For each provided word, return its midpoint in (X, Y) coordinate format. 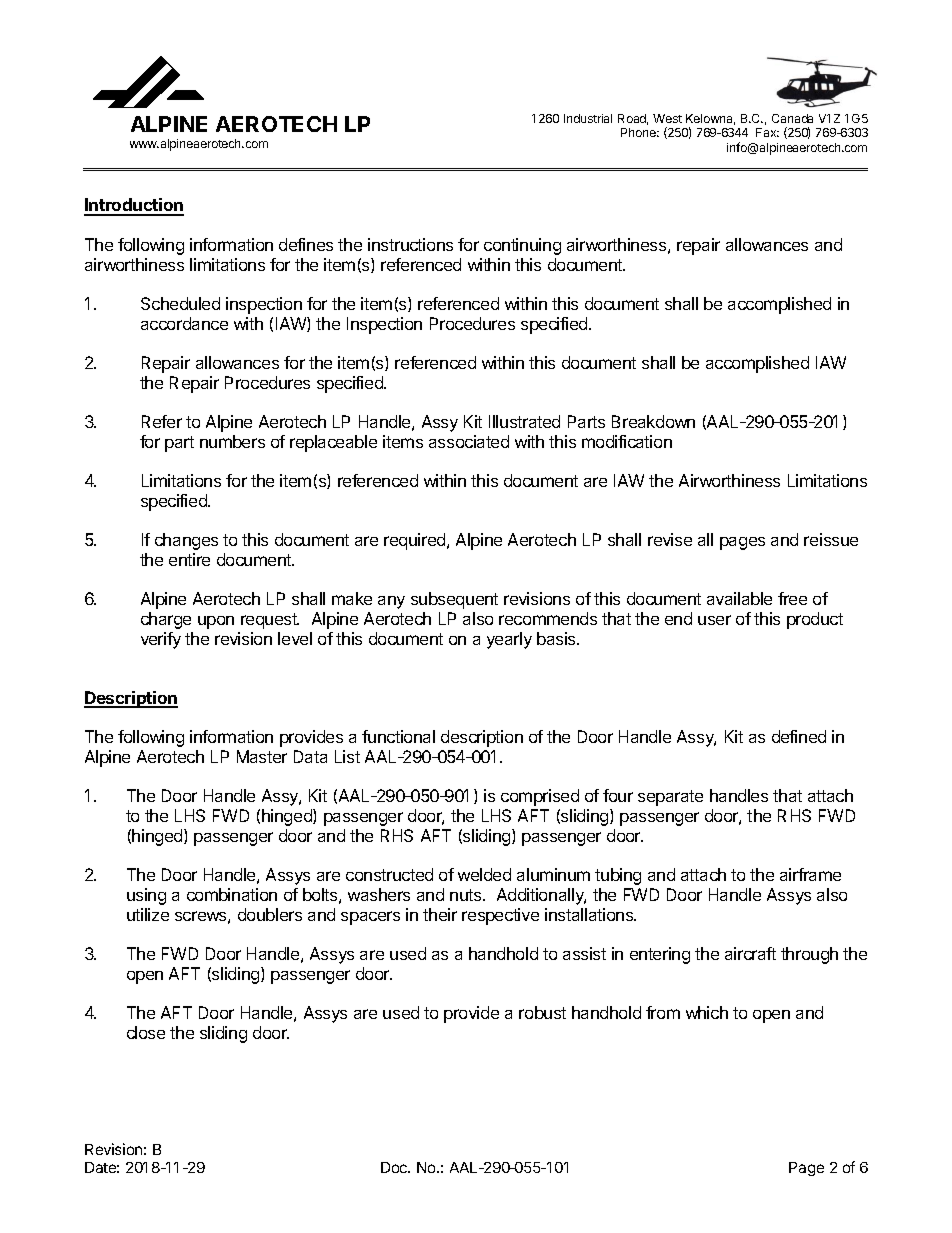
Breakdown (653, 421)
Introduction (134, 206)
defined (799, 736)
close (146, 1032)
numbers (232, 441)
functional (398, 736)
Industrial (588, 118)
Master (262, 756)
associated (469, 441)
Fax (767, 132)
